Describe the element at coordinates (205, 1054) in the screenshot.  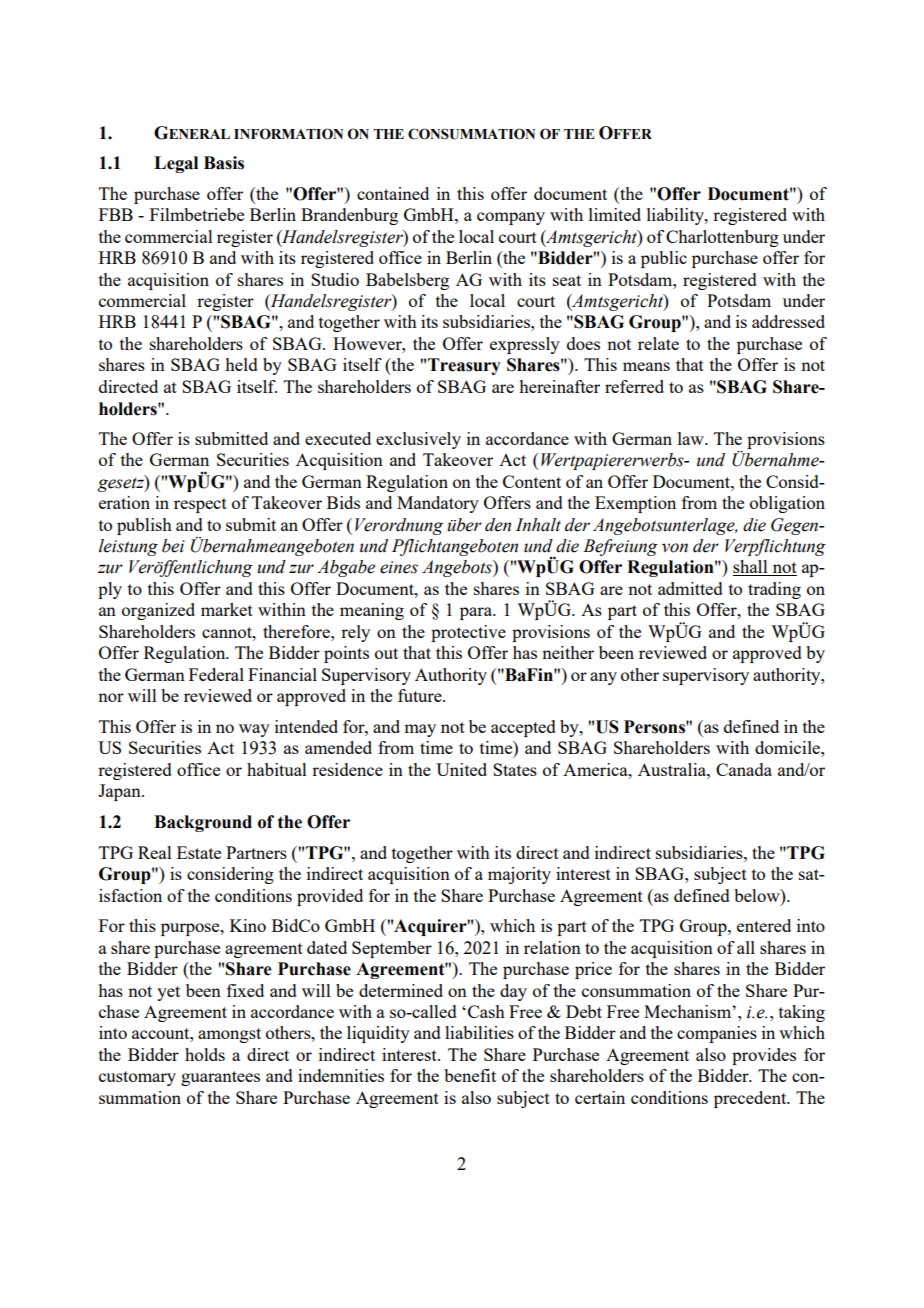
I see `holds` at that location.
